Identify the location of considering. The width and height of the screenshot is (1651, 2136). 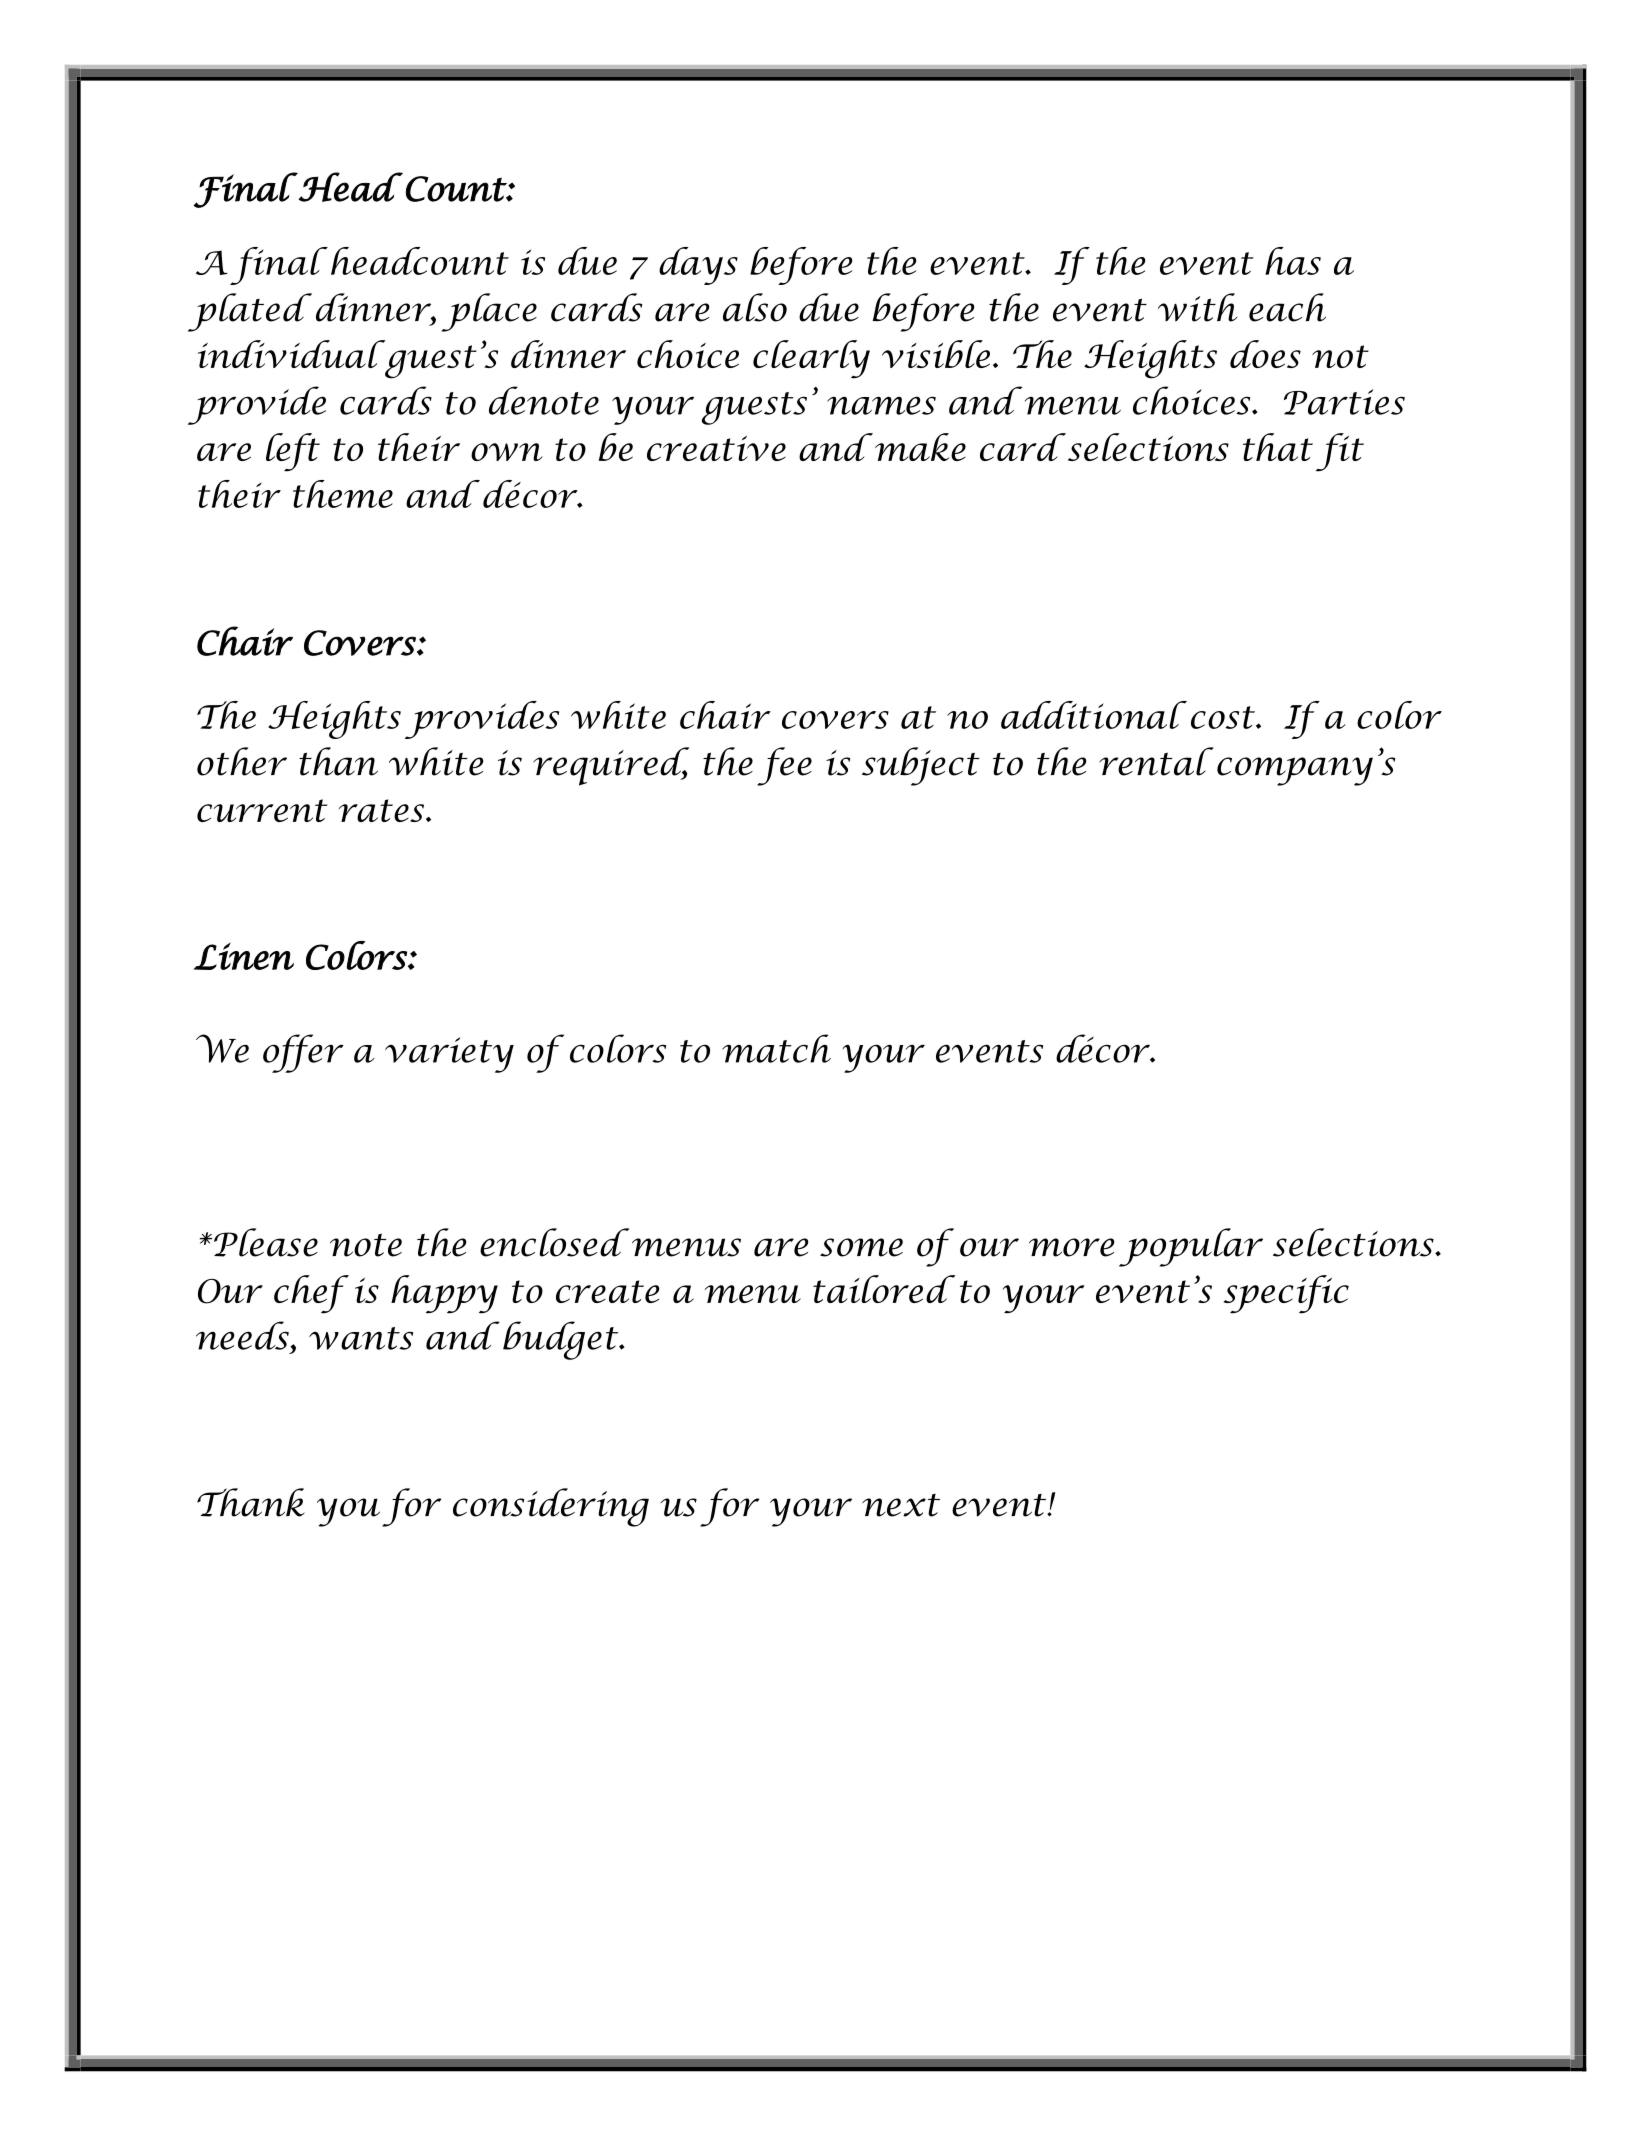
(551, 1507).
